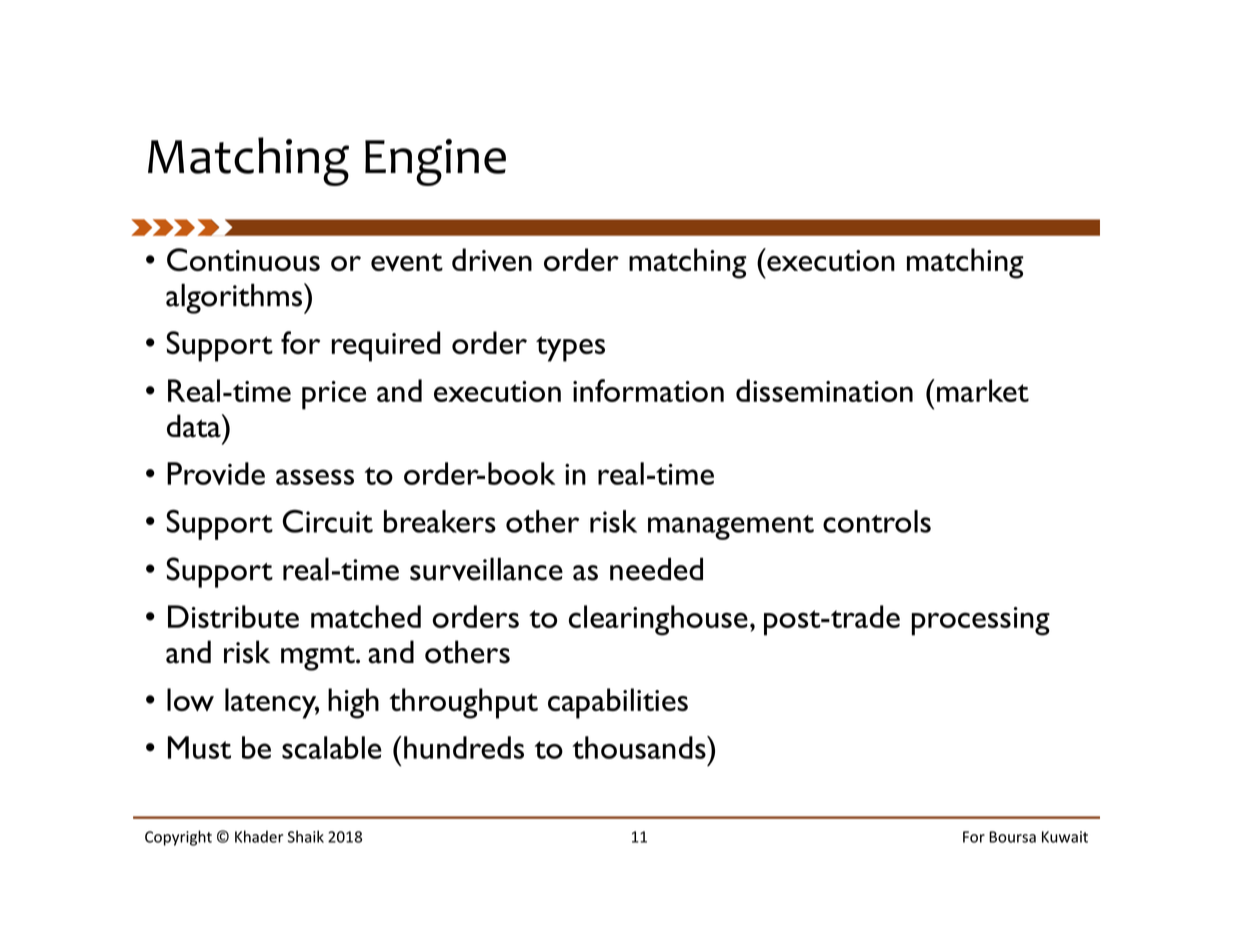  I want to click on Engine, so click(435, 162).
